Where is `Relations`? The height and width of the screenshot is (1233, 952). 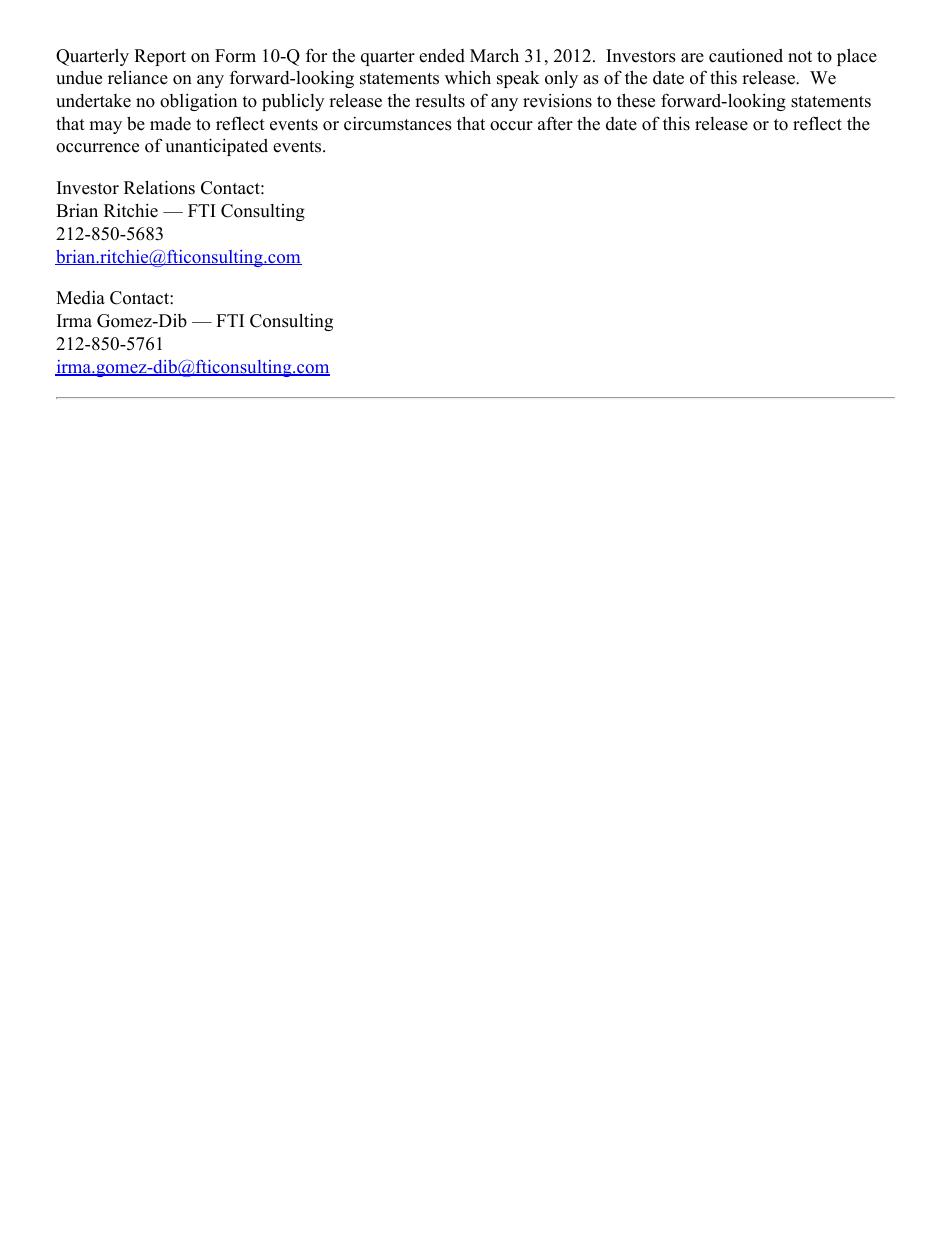
Relations is located at coordinates (159, 187).
